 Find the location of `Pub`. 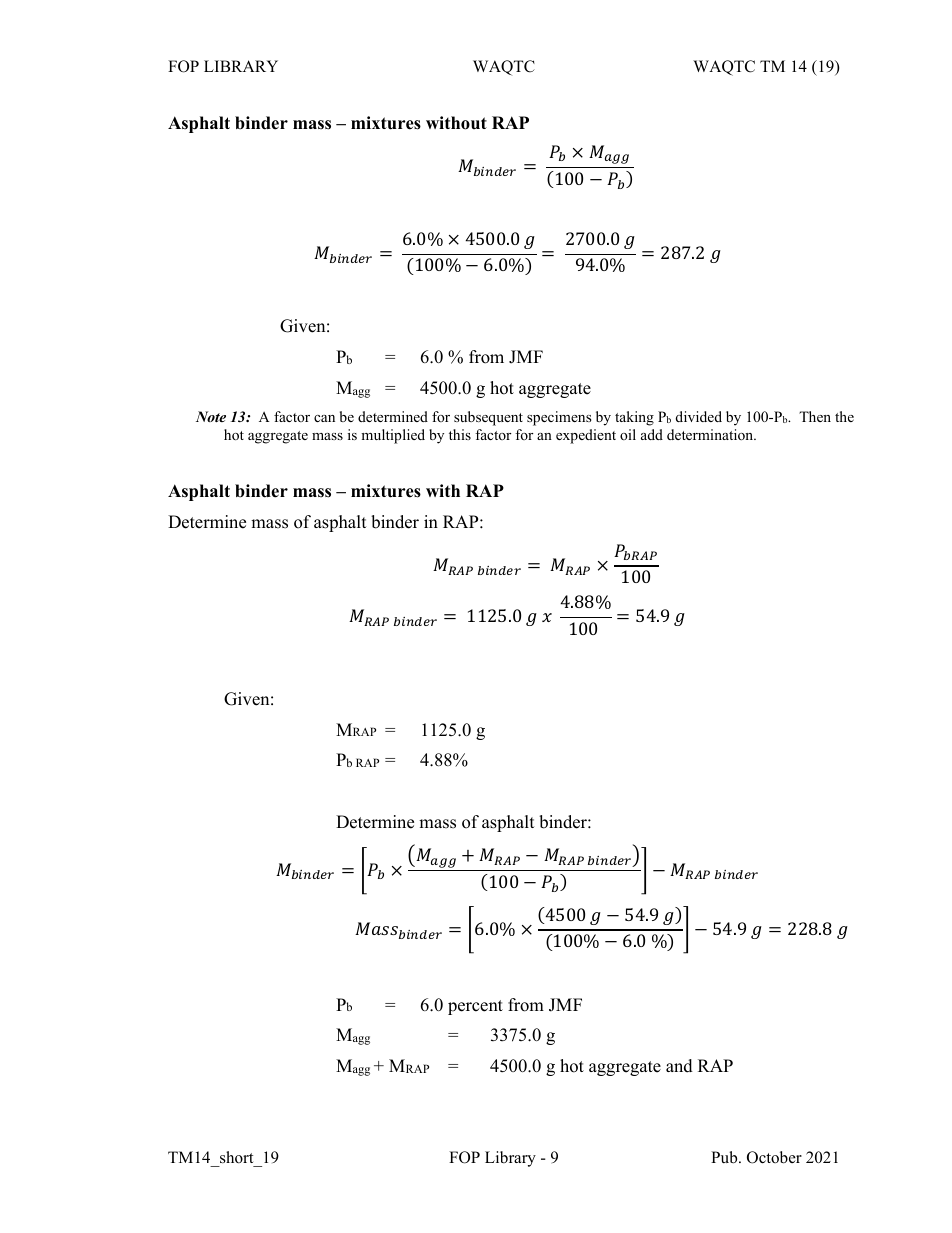

Pub is located at coordinates (725, 1157).
